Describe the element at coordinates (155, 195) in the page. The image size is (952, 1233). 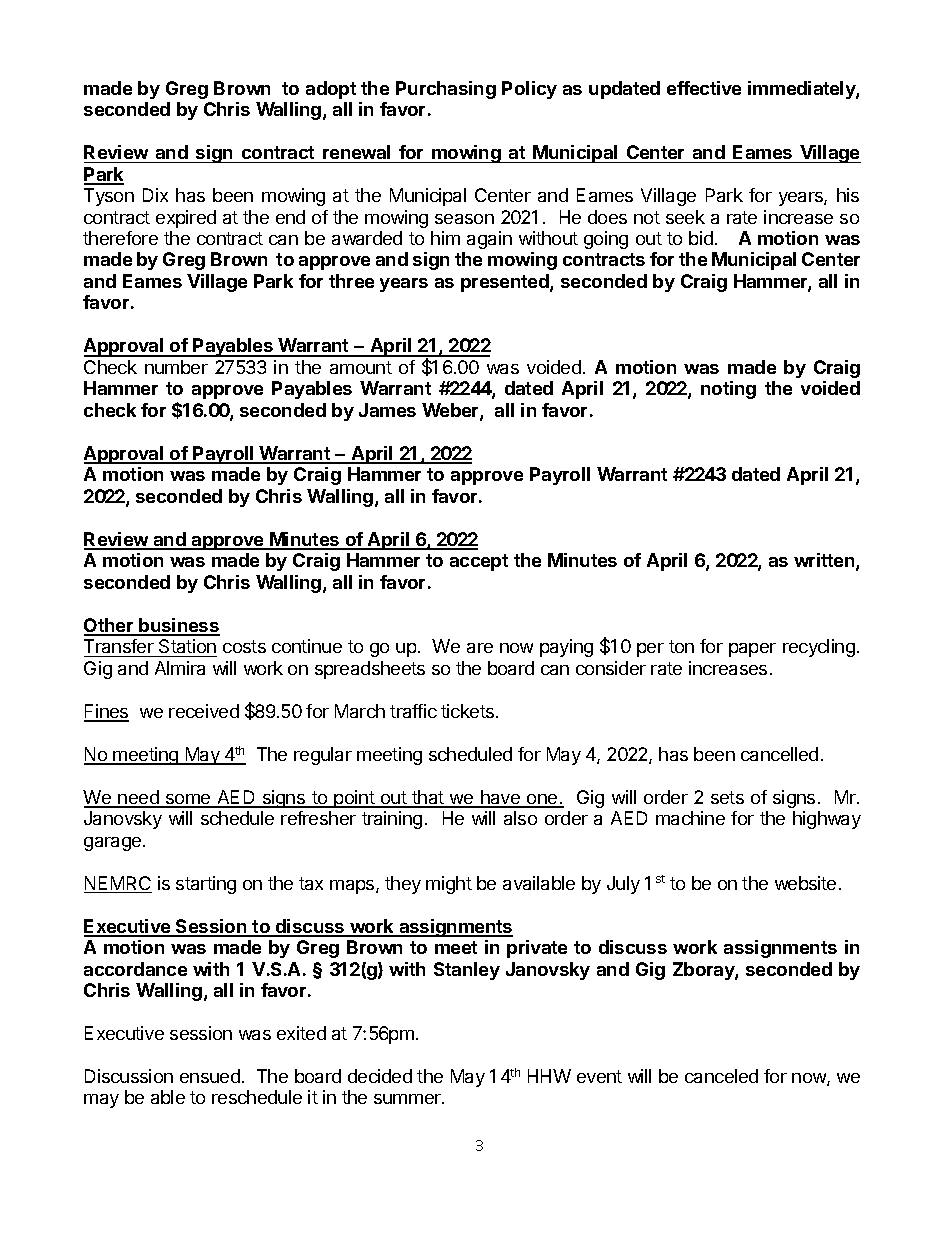
I see `Dix` at that location.
